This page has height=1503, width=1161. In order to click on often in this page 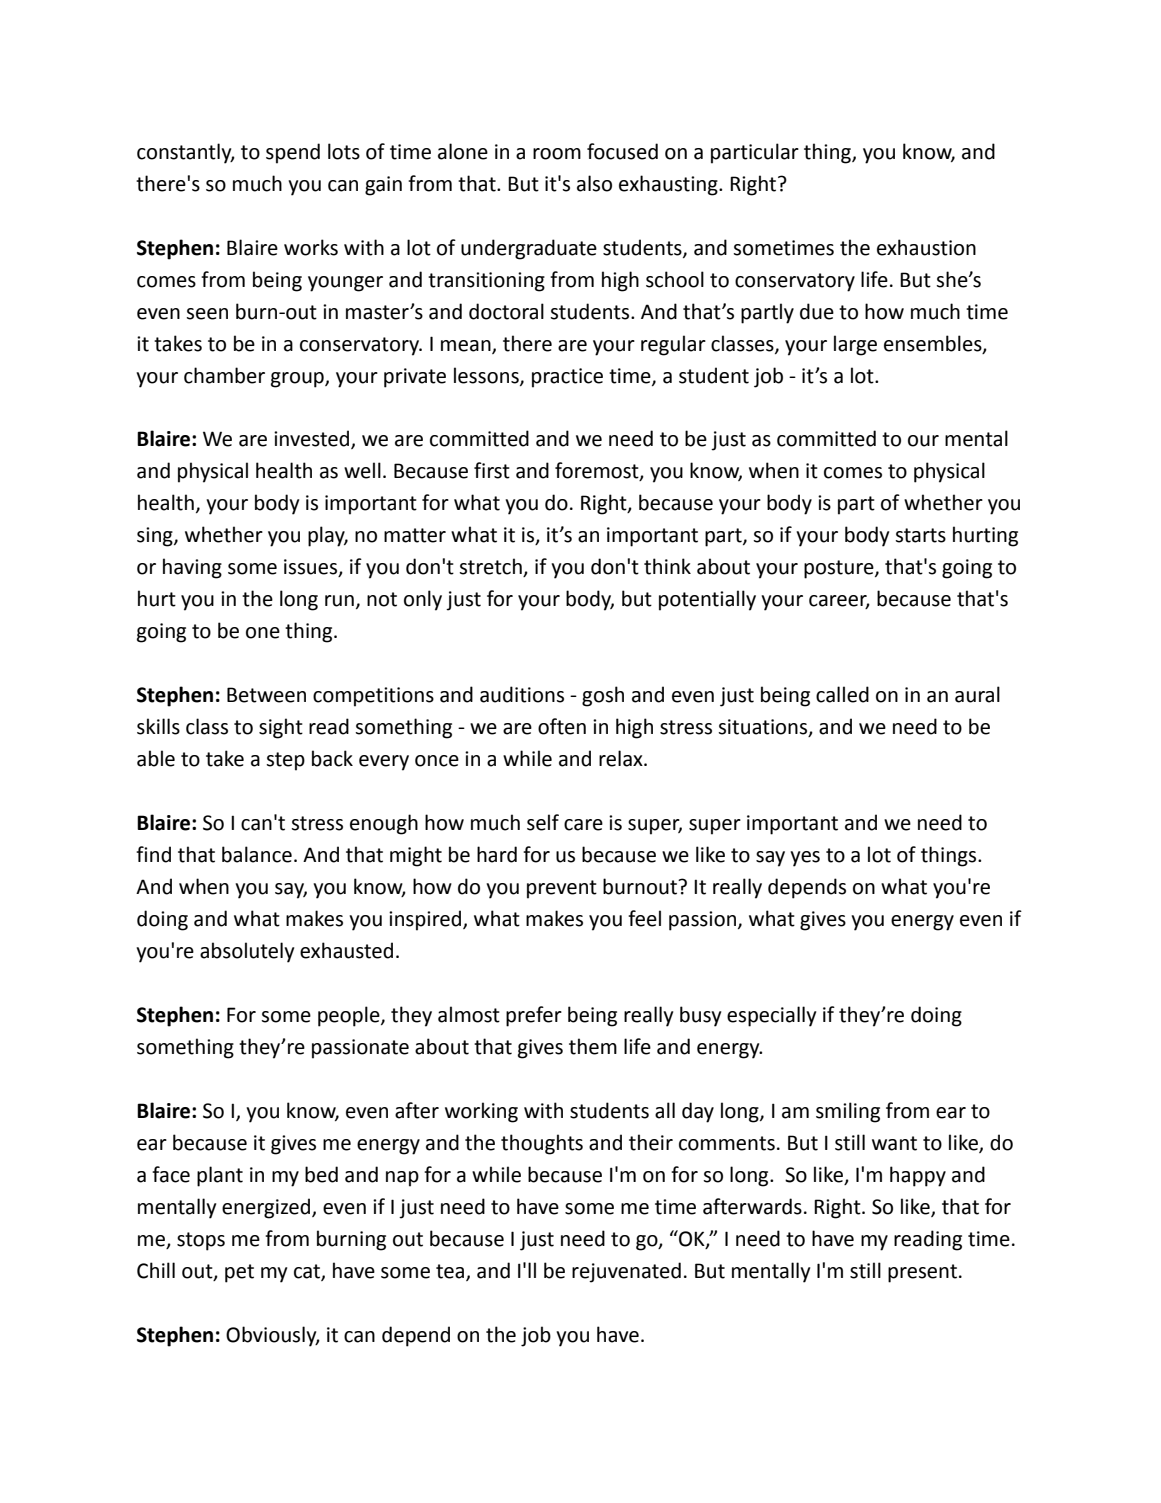, I will do `click(562, 726)`.
